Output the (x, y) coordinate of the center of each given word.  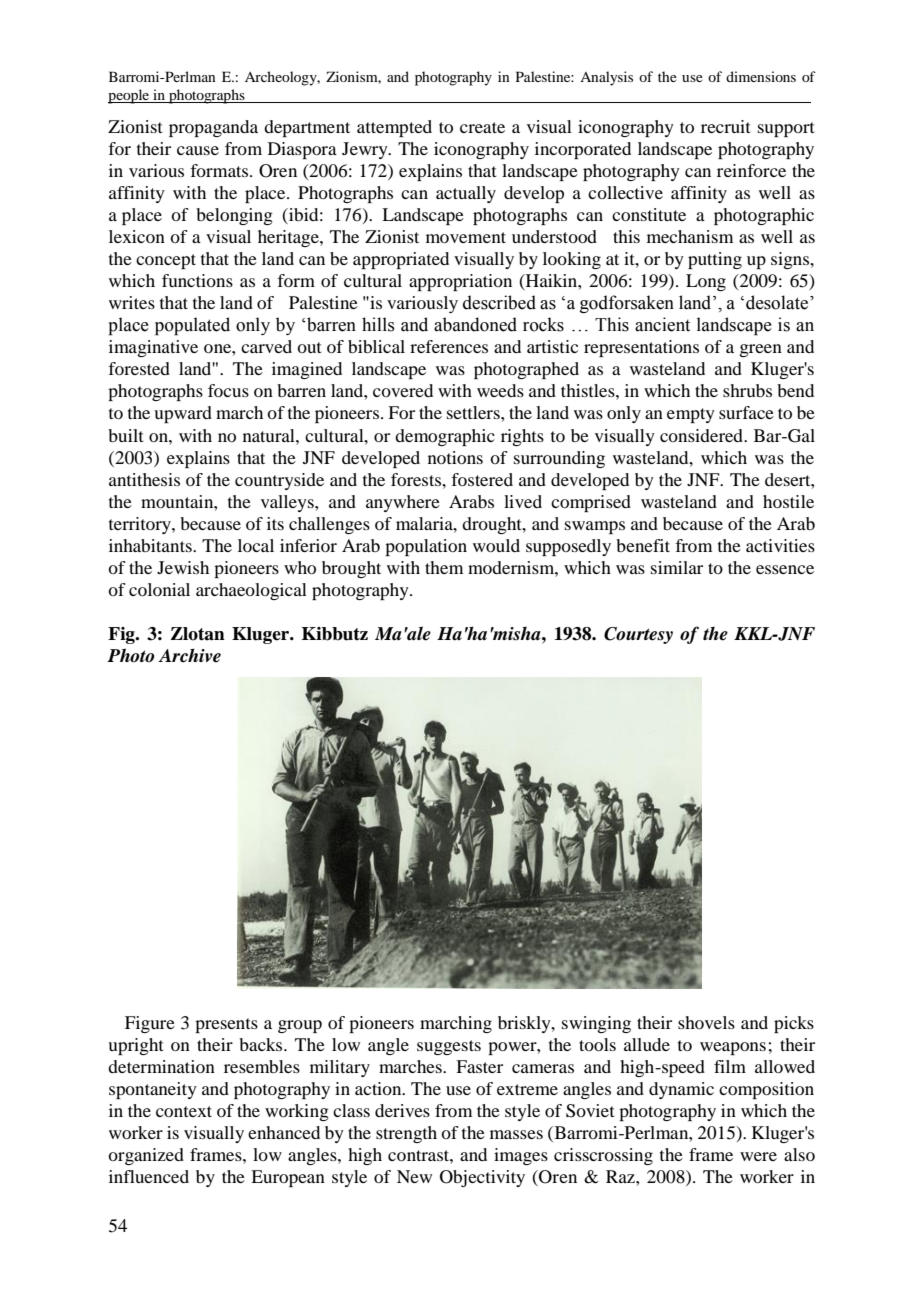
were (758, 1156)
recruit (725, 126)
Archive (189, 655)
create (482, 127)
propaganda (213, 128)
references (449, 346)
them (444, 567)
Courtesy (638, 635)
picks (794, 1024)
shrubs (747, 390)
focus (228, 390)
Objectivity (482, 1178)
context (184, 1111)
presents (226, 1025)
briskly (525, 1024)
